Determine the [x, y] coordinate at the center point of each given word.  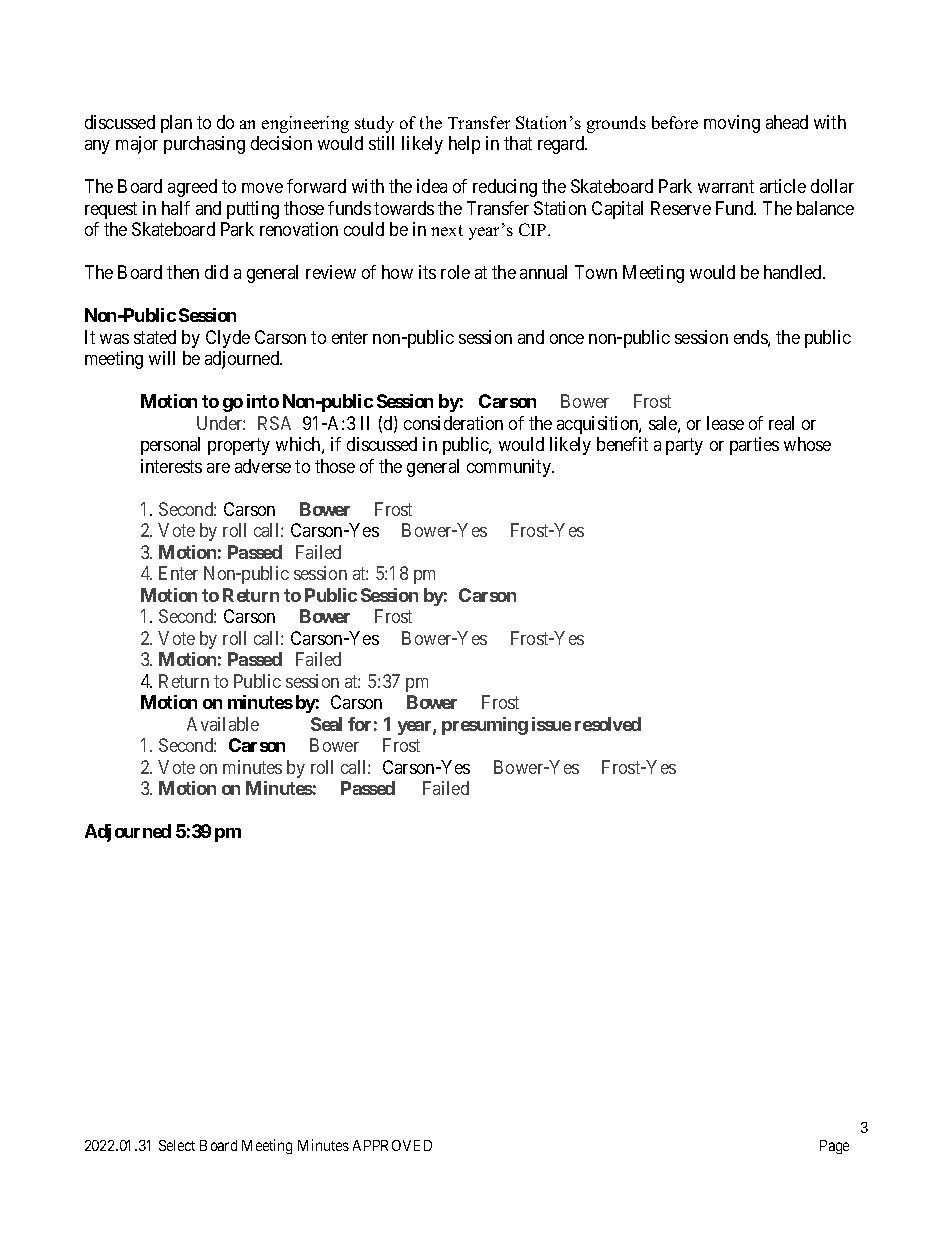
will [162, 358]
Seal [326, 724]
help [464, 145]
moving [732, 124]
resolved [608, 724]
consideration [453, 423]
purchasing [204, 145]
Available [223, 724]
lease [725, 423]
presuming [485, 726]
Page [834, 1147]
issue [551, 724]
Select [177, 1145]
